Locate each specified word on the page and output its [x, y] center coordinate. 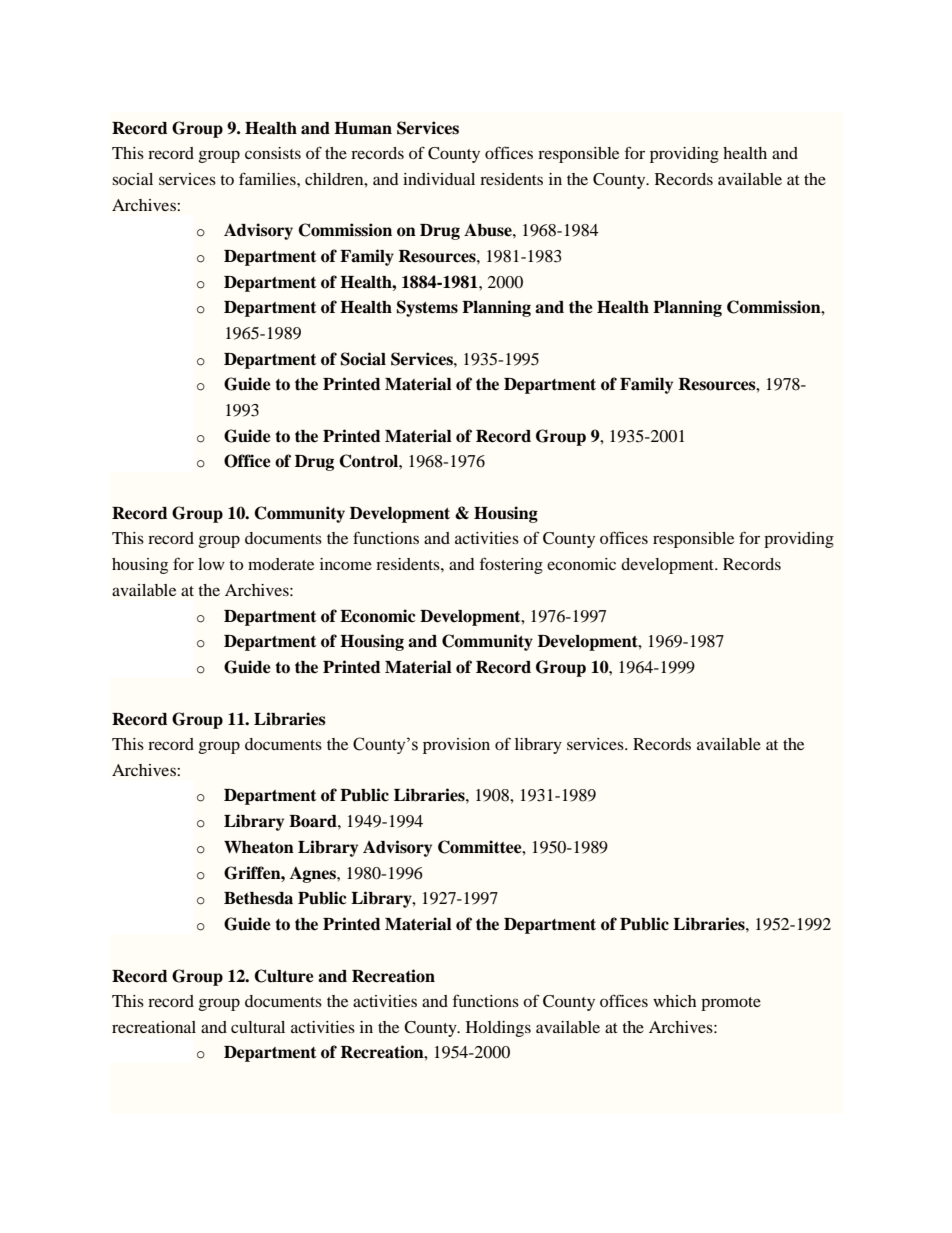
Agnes [314, 875]
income [346, 564]
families [268, 178]
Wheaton [259, 847]
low [211, 564]
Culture [284, 976]
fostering [511, 565]
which [674, 1001]
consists [273, 153]
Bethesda [258, 898]
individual [439, 179]
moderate [281, 564]
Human [363, 128]
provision [456, 746]
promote [731, 1004]
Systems [427, 308]
